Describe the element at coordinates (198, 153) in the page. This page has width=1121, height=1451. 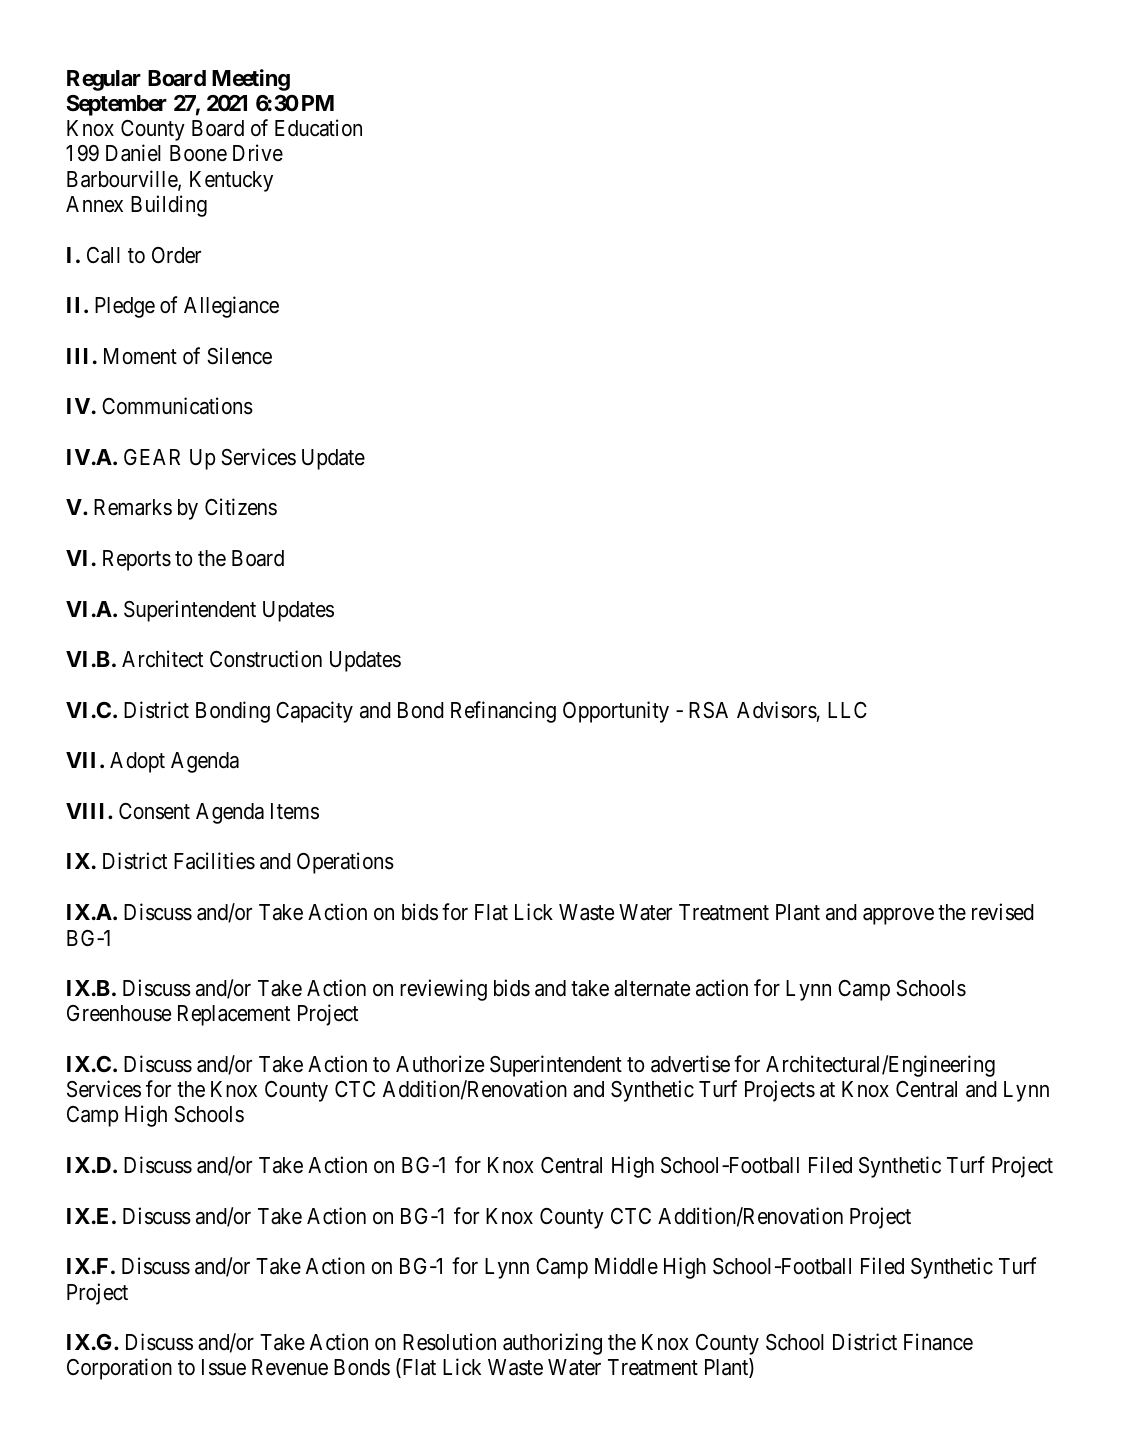
I see `Boone` at that location.
